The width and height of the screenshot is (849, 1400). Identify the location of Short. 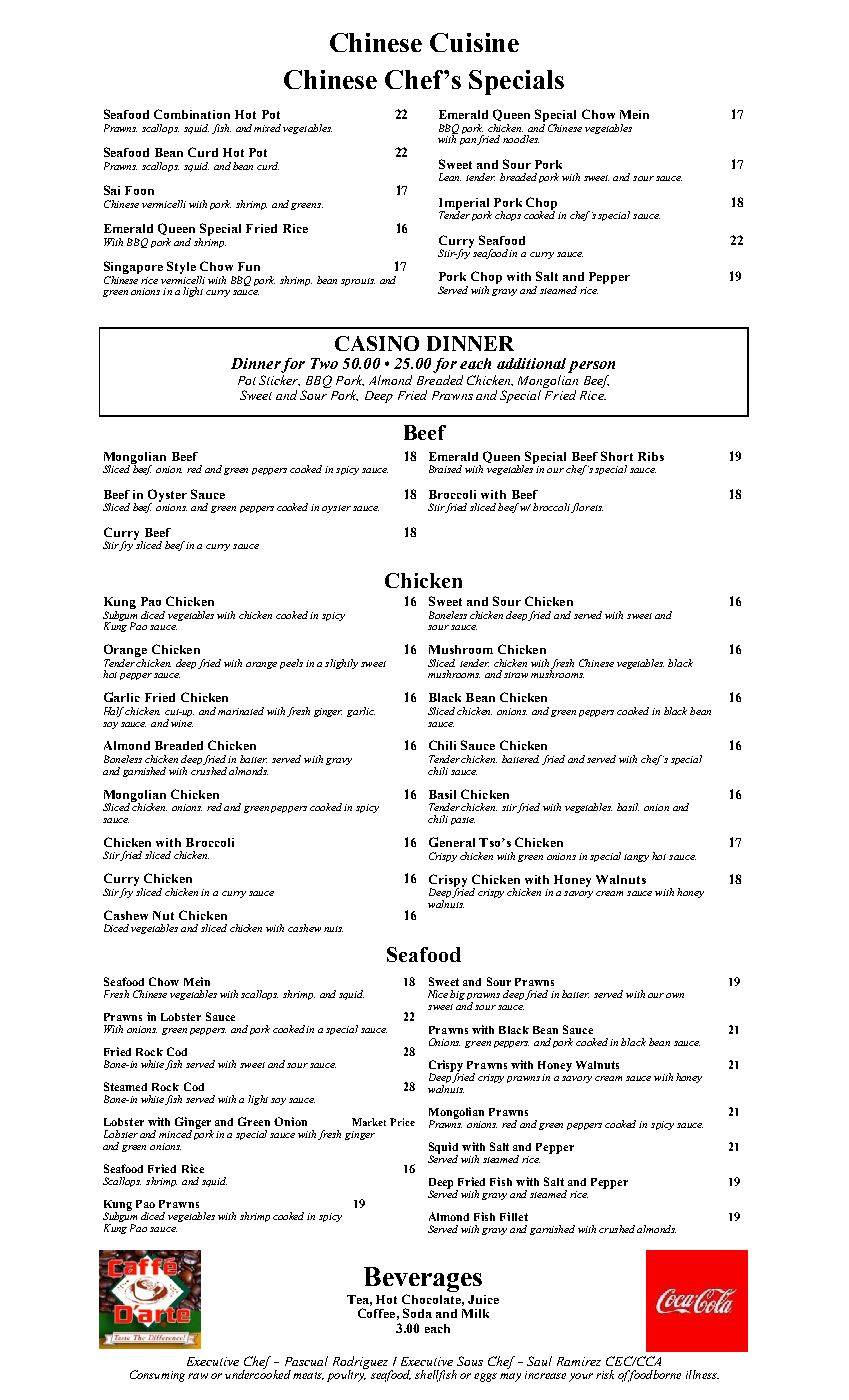
(617, 456).
